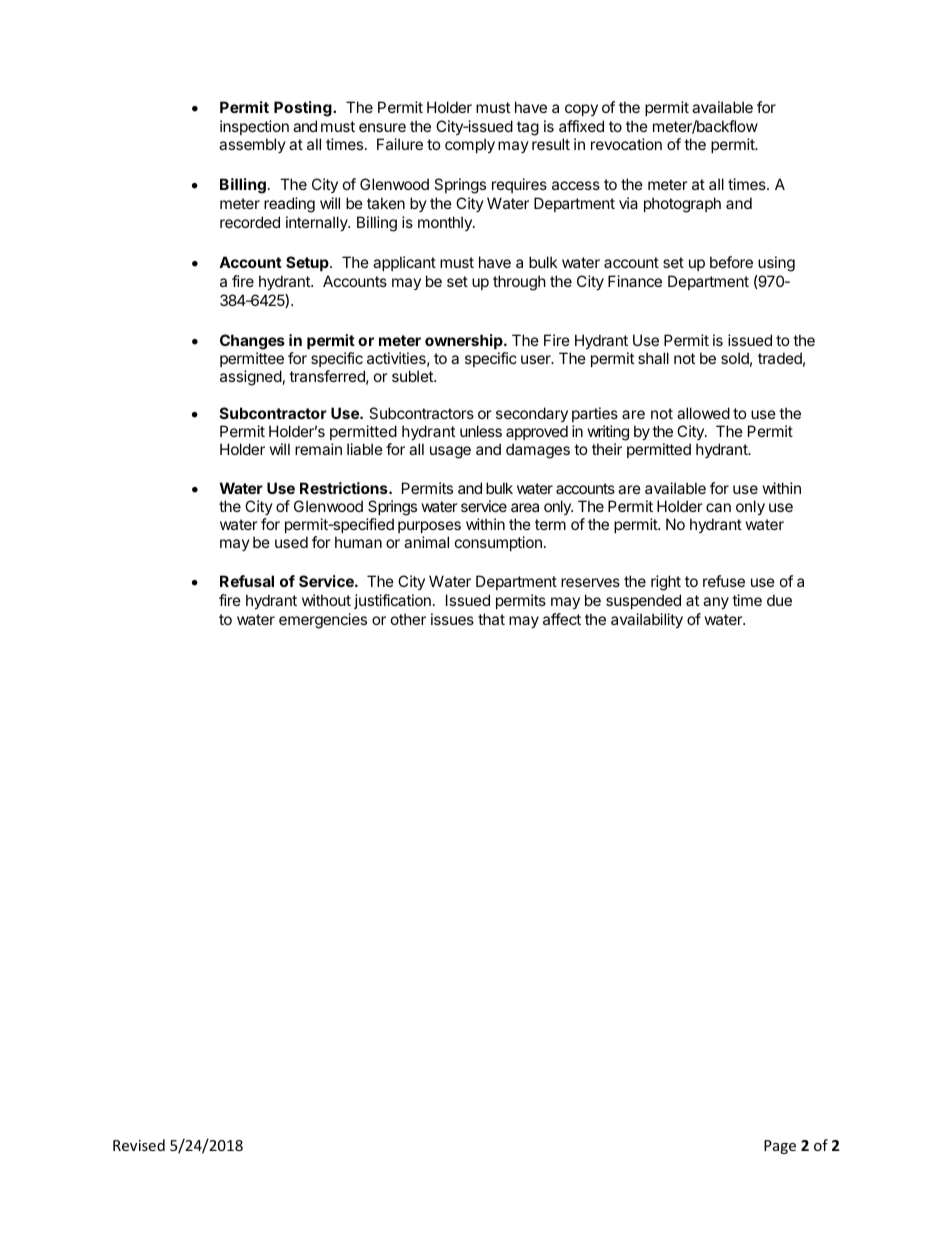 The height and width of the screenshot is (1233, 952). What do you see at coordinates (139, 1145) in the screenshot?
I see `Revised` at bounding box center [139, 1145].
